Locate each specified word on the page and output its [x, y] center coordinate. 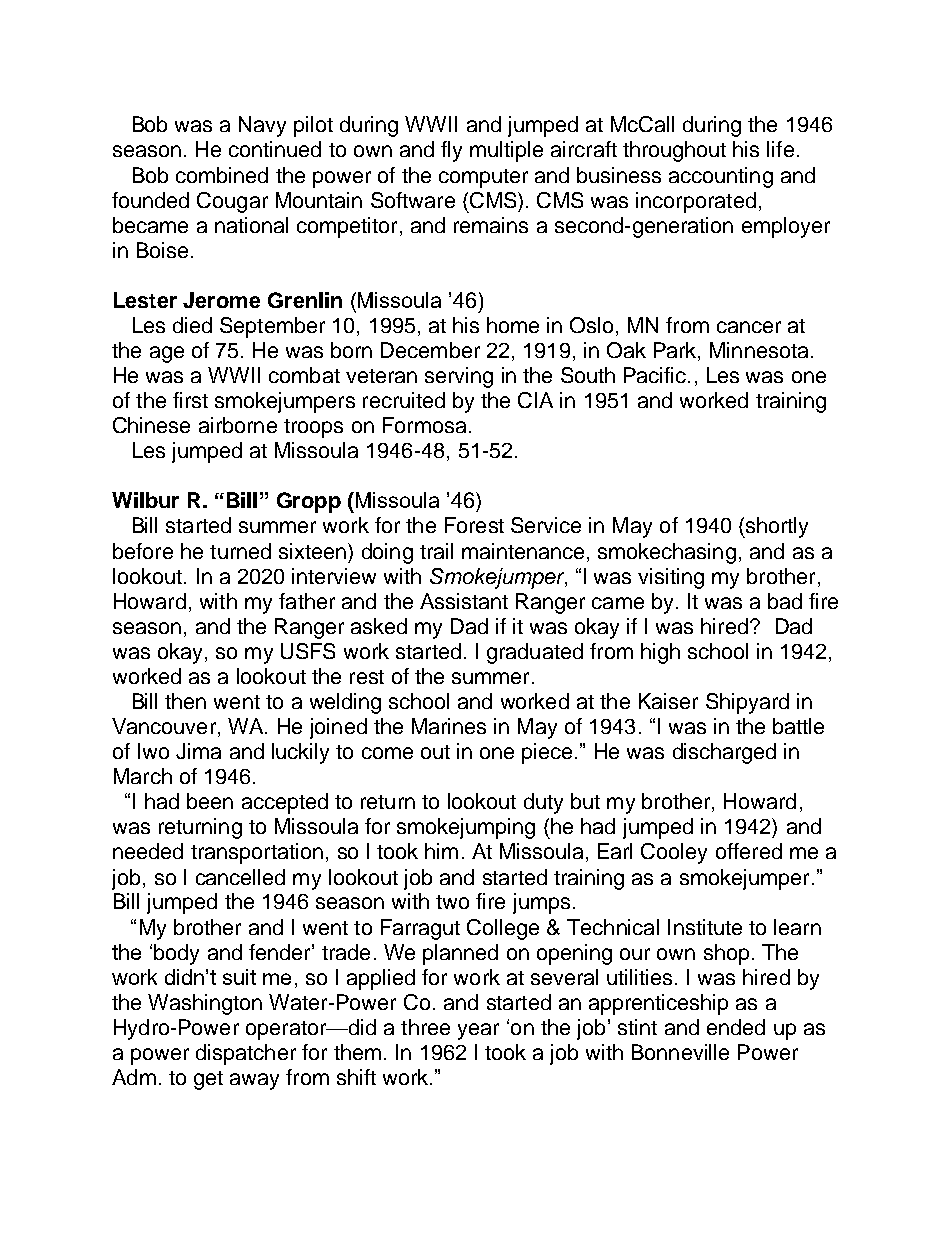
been [210, 801]
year [478, 1031]
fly [451, 151]
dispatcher [246, 1054]
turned [240, 551]
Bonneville [680, 1052]
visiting [671, 578]
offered [749, 851]
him [441, 851]
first [190, 400]
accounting [721, 177]
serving [459, 377]
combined [222, 175]
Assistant [464, 601]
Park [676, 351]
